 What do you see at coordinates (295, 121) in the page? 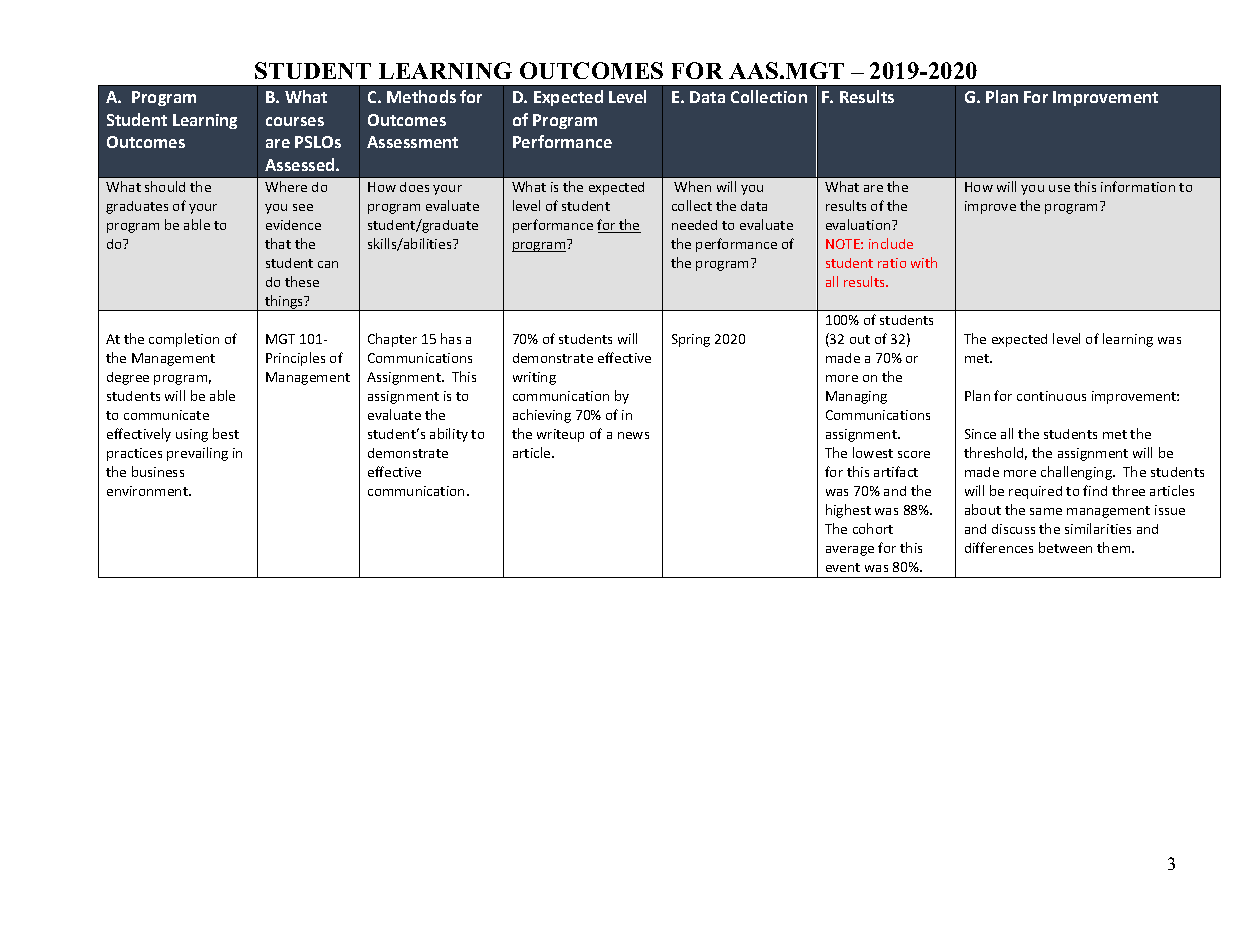
I see `courses` at bounding box center [295, 121].
